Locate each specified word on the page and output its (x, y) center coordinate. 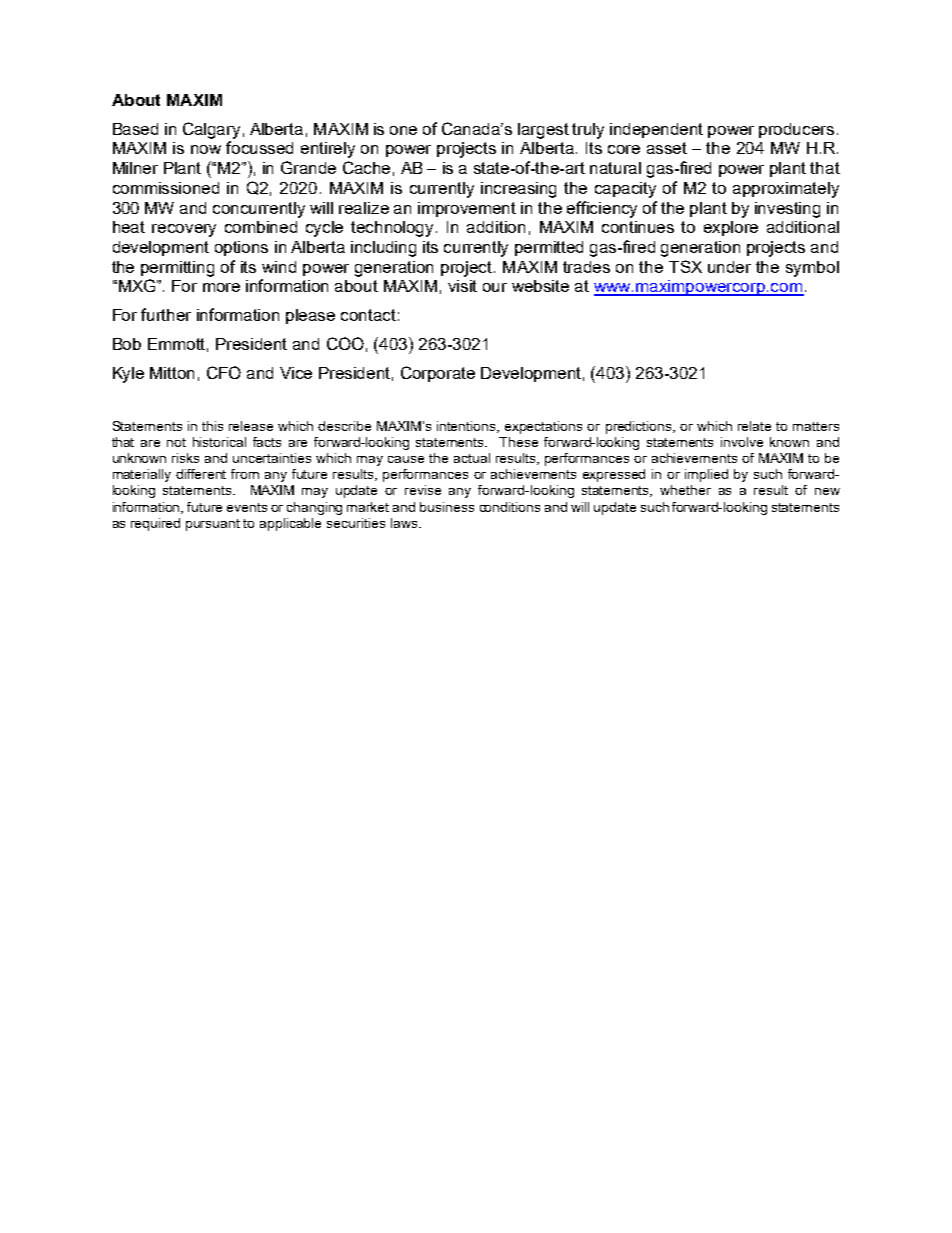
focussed (259, 147)
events (247, 507)
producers (796, 130)
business (447, 507)
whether (685, 490)
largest (543, 131)
